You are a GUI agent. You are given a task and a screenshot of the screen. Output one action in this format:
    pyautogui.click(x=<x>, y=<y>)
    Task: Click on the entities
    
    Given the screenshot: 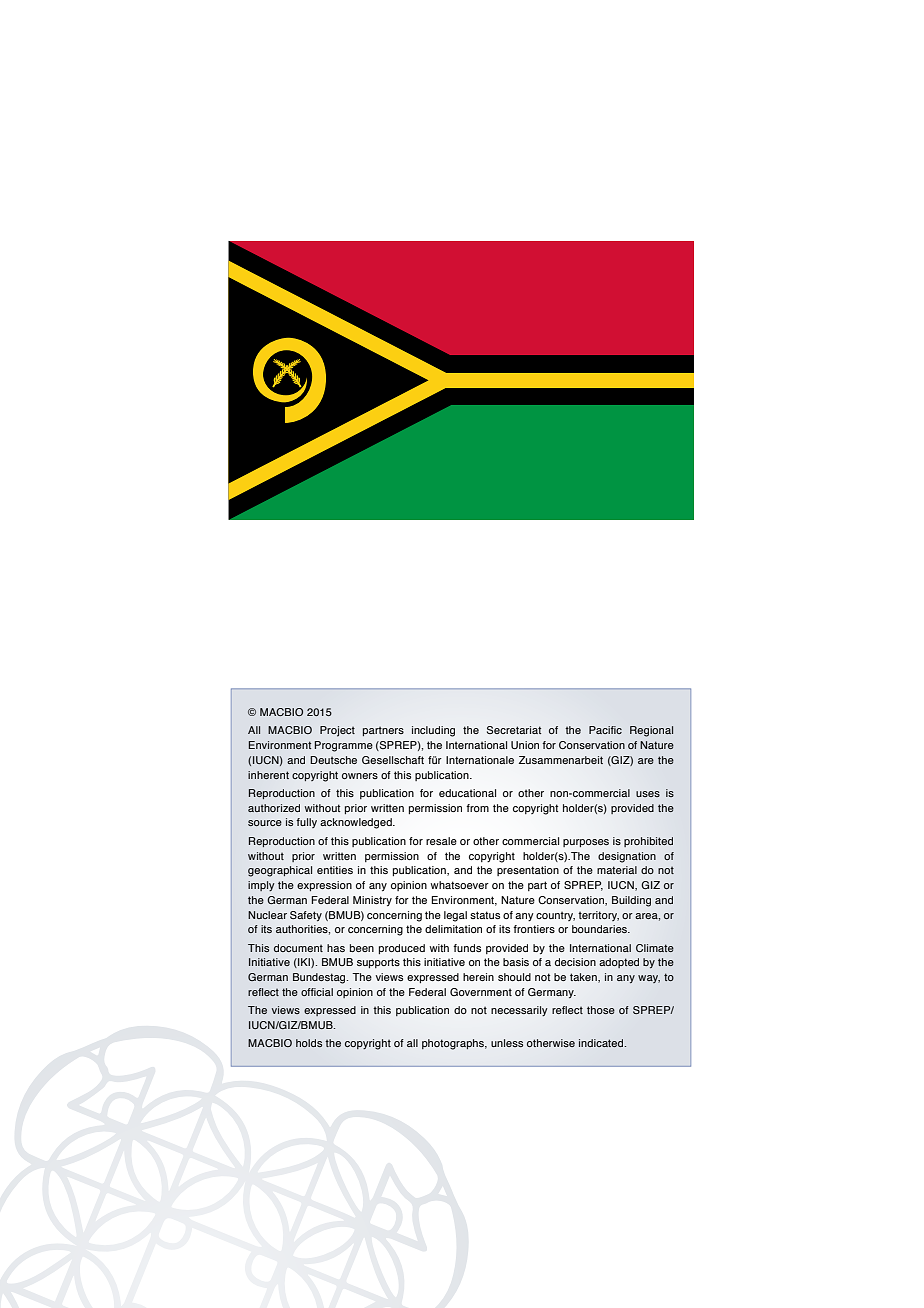 What is the action you would take?
    pyautogui.click(x=335, y=870)
